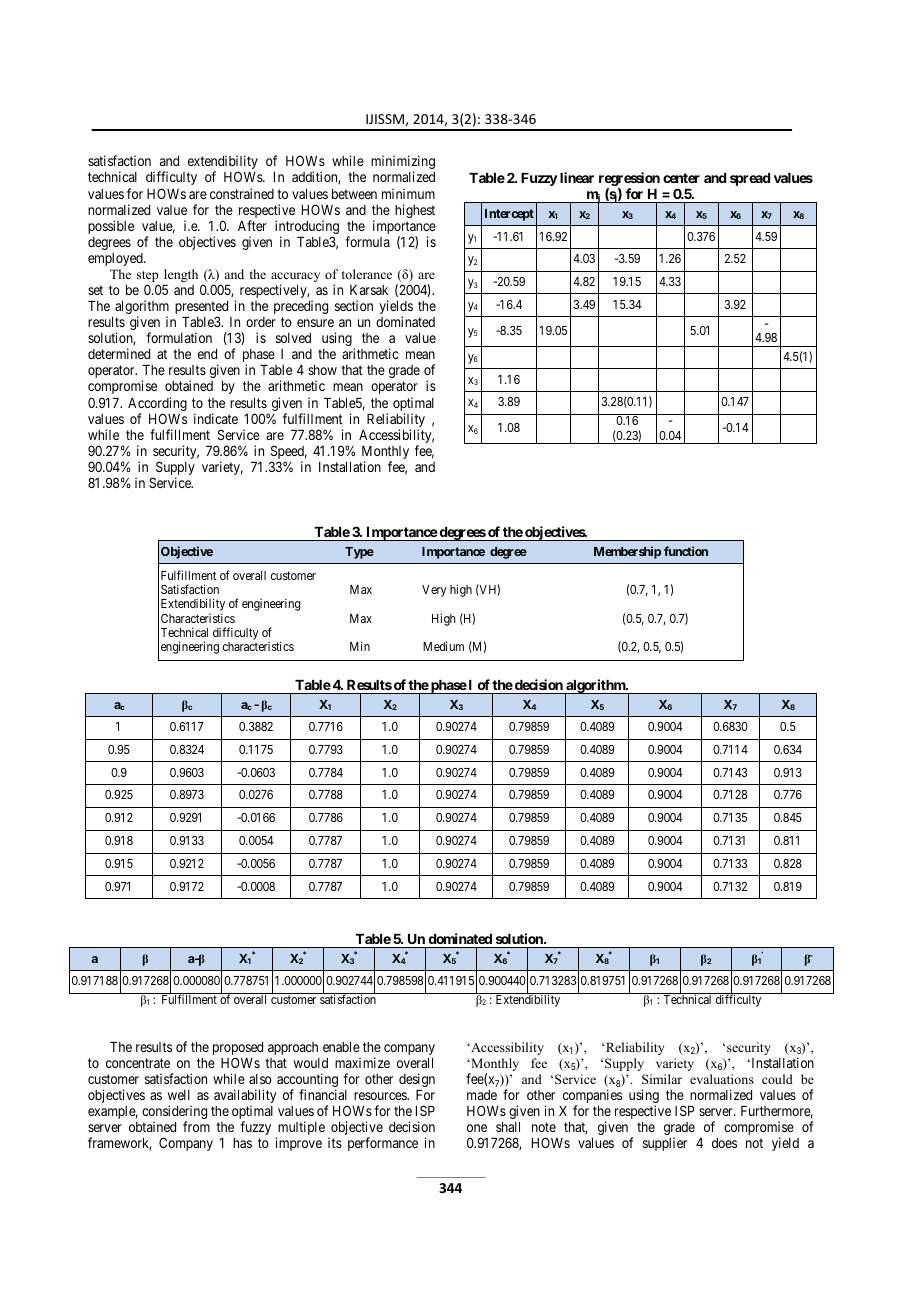 This document has width=924, height=1308. What do you see at coordinates (359, 553) in the document?
I see `Type` at bounding box center [359, 553].
